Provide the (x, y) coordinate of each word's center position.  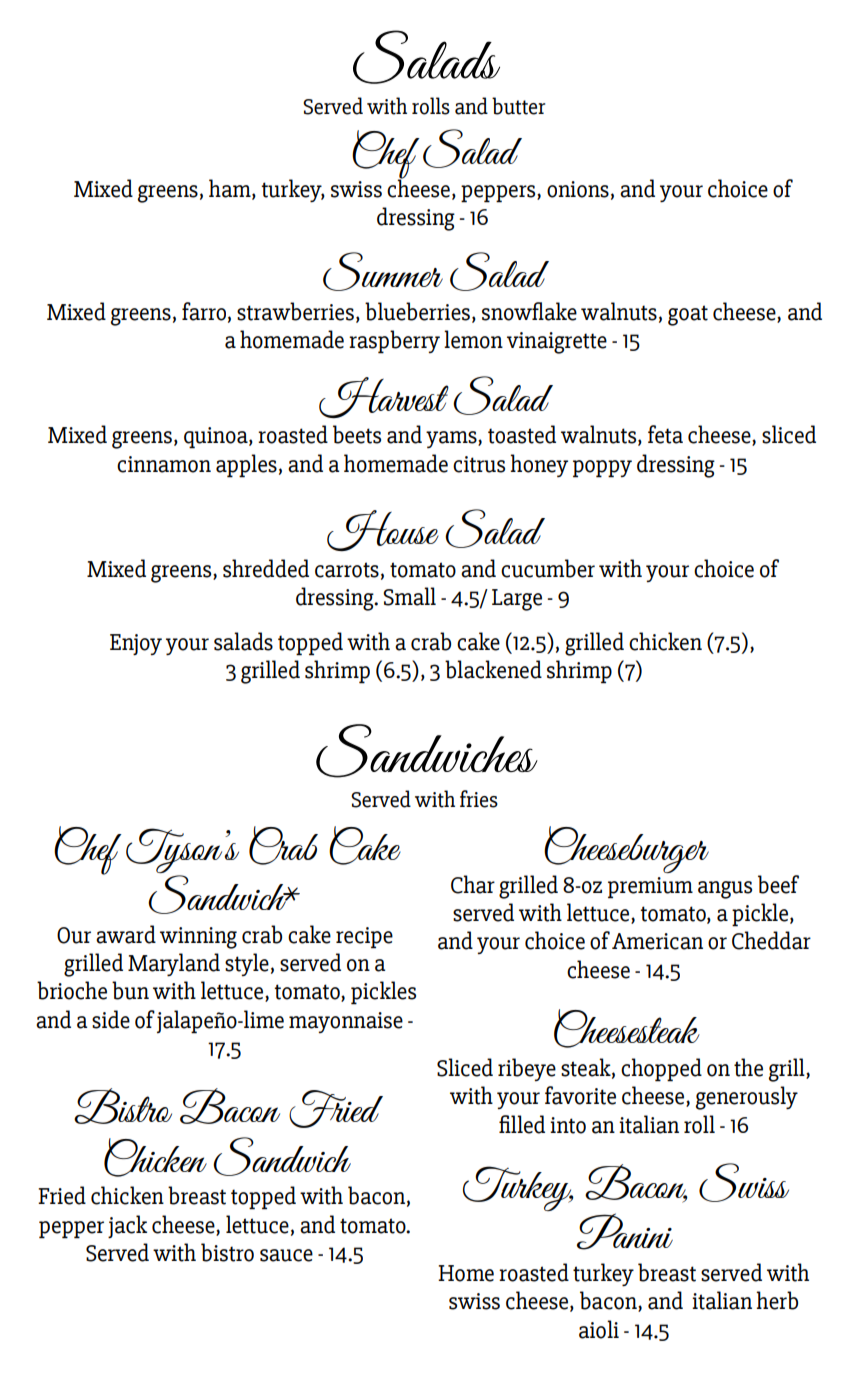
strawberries (295, 311)
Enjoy (136, 644)
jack (127, 1226)
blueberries (417, 311)
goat (688, 315)
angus (725, 890)
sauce (286, 1255)
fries (479, 799)
